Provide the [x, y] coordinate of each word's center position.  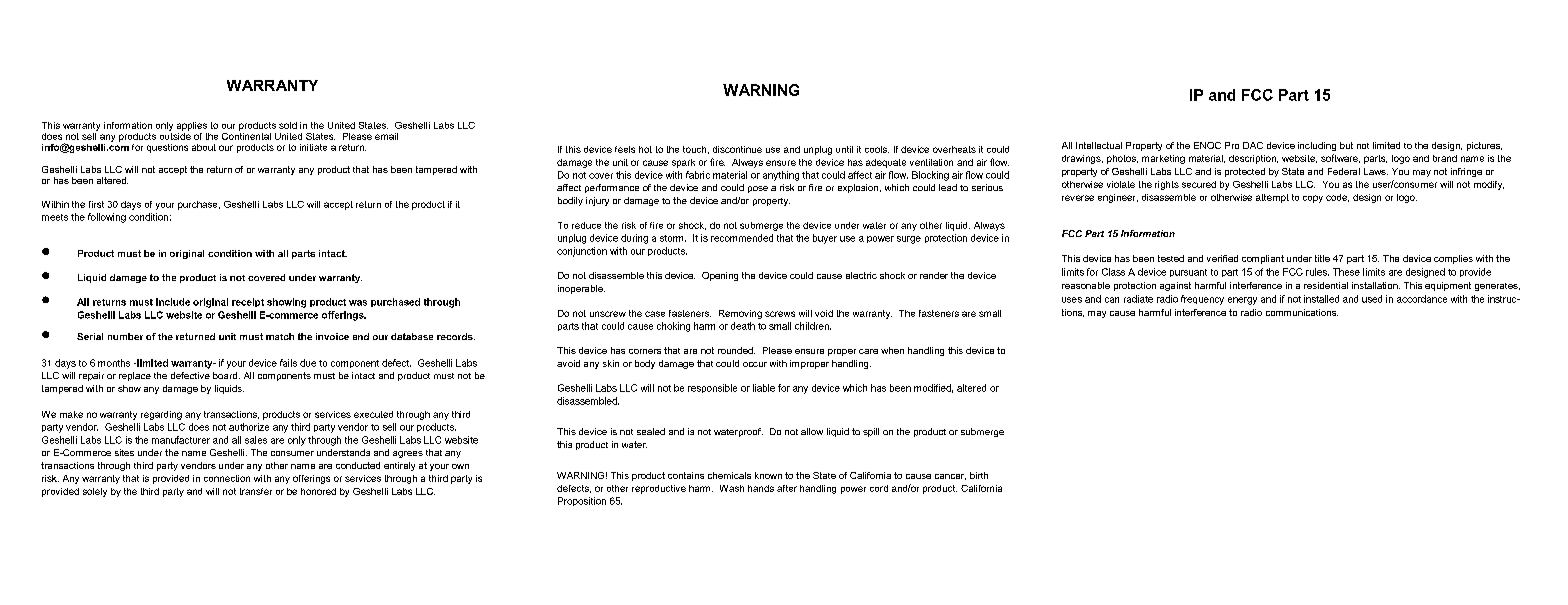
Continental [246, 135]
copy [1313, 199]
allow [812, 431]
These [1346, 272]
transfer [256, 491]
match [280, 336]
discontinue [737, 149]
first [96, 204]
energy [1242, 301]
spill [871, 432]
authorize [249, 427]
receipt [248, 302]
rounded [736, 350]
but [1346, 145]
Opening [720, 276]
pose [758, 189]
